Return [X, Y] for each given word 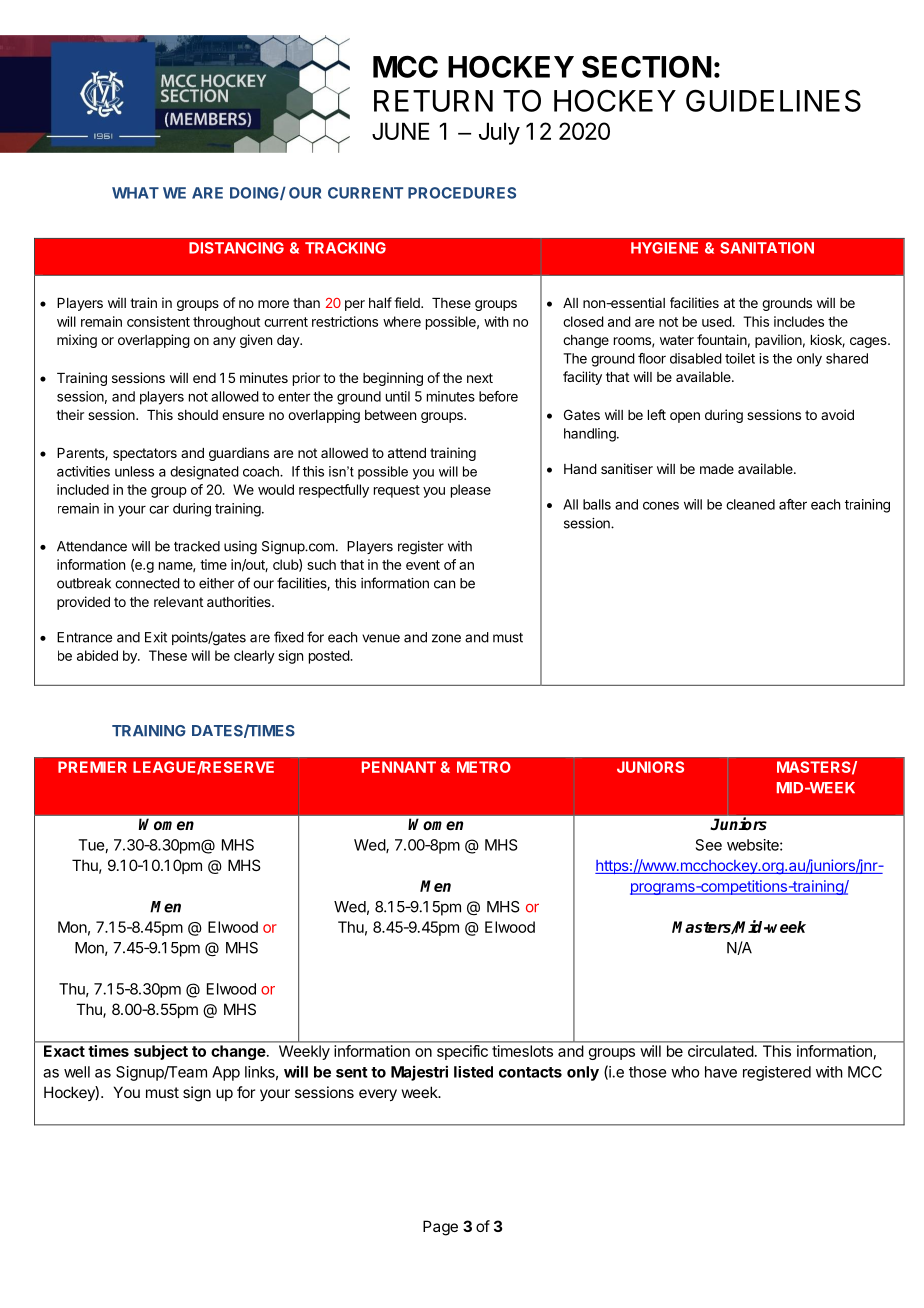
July [499, 133]
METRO [484, 767]
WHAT [135, 193]
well [77, 1072]
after [793, 504]
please [471, 491]
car [159, 510]
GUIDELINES [773, 100]
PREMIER [92, 767]
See [709, 845]
